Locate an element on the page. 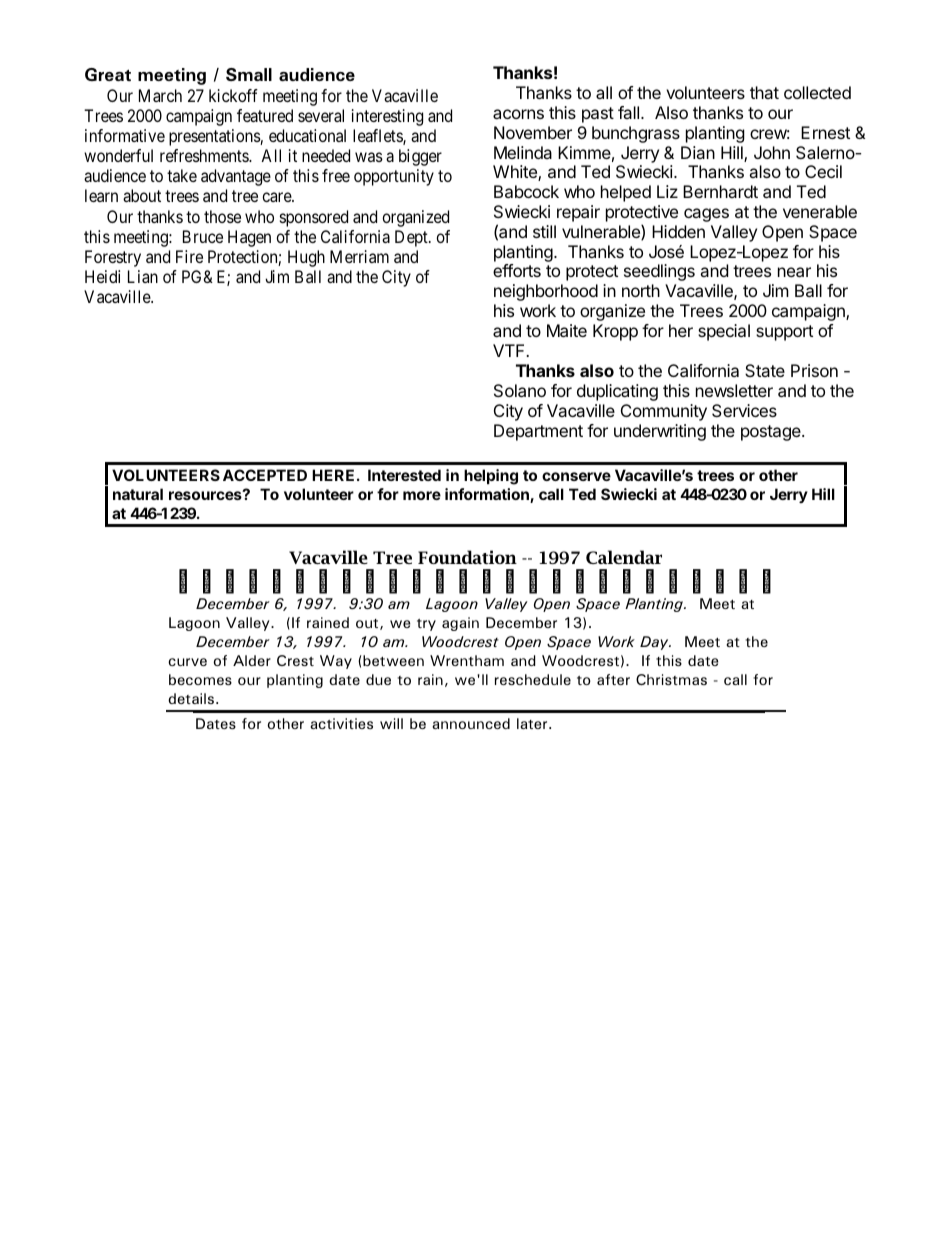 Image resolution: width=952 pixels, height=1233 pixels. Dept is located at coordinates (412, 238).
